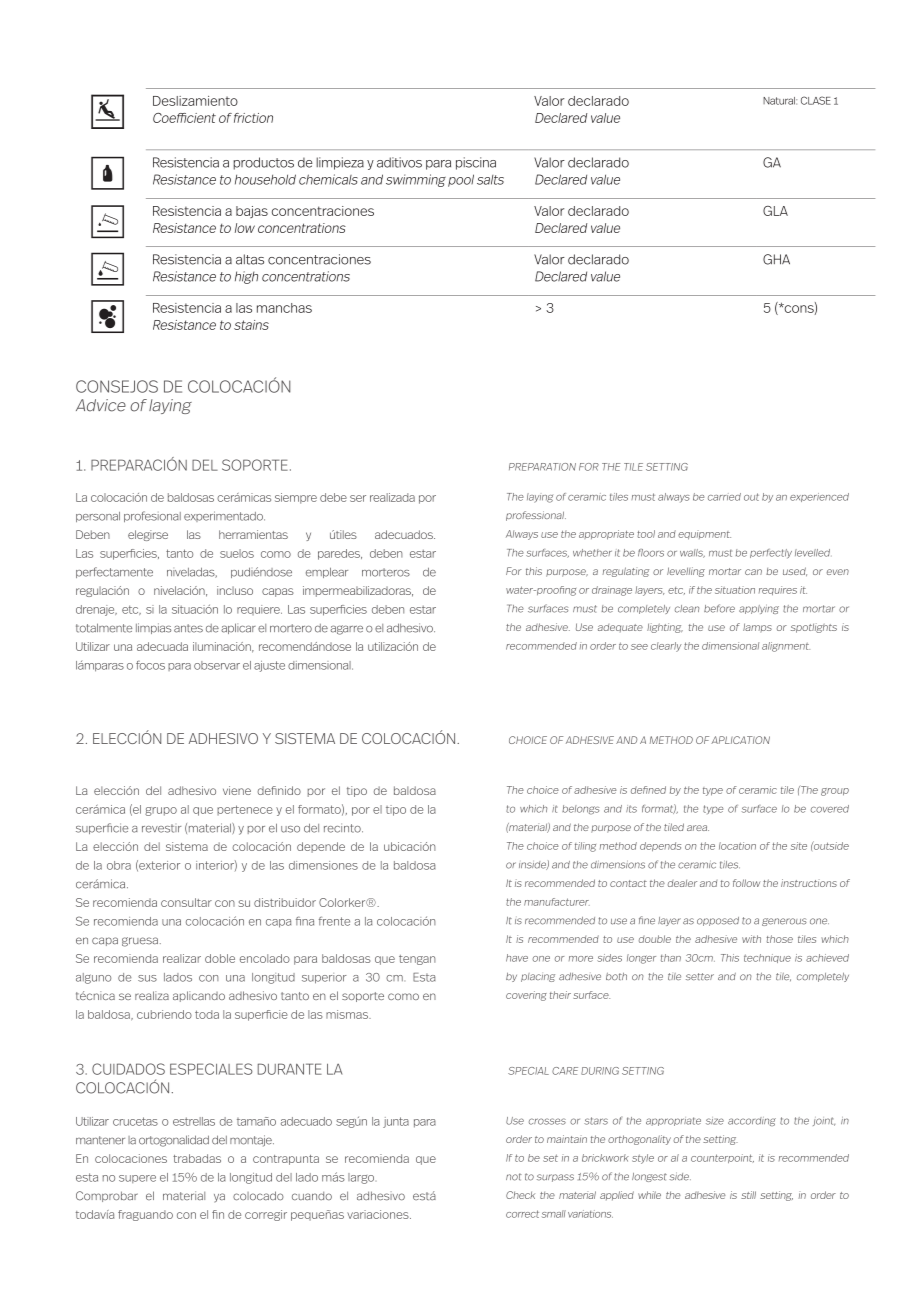  I want to click on paredes, so click(340, 554).
